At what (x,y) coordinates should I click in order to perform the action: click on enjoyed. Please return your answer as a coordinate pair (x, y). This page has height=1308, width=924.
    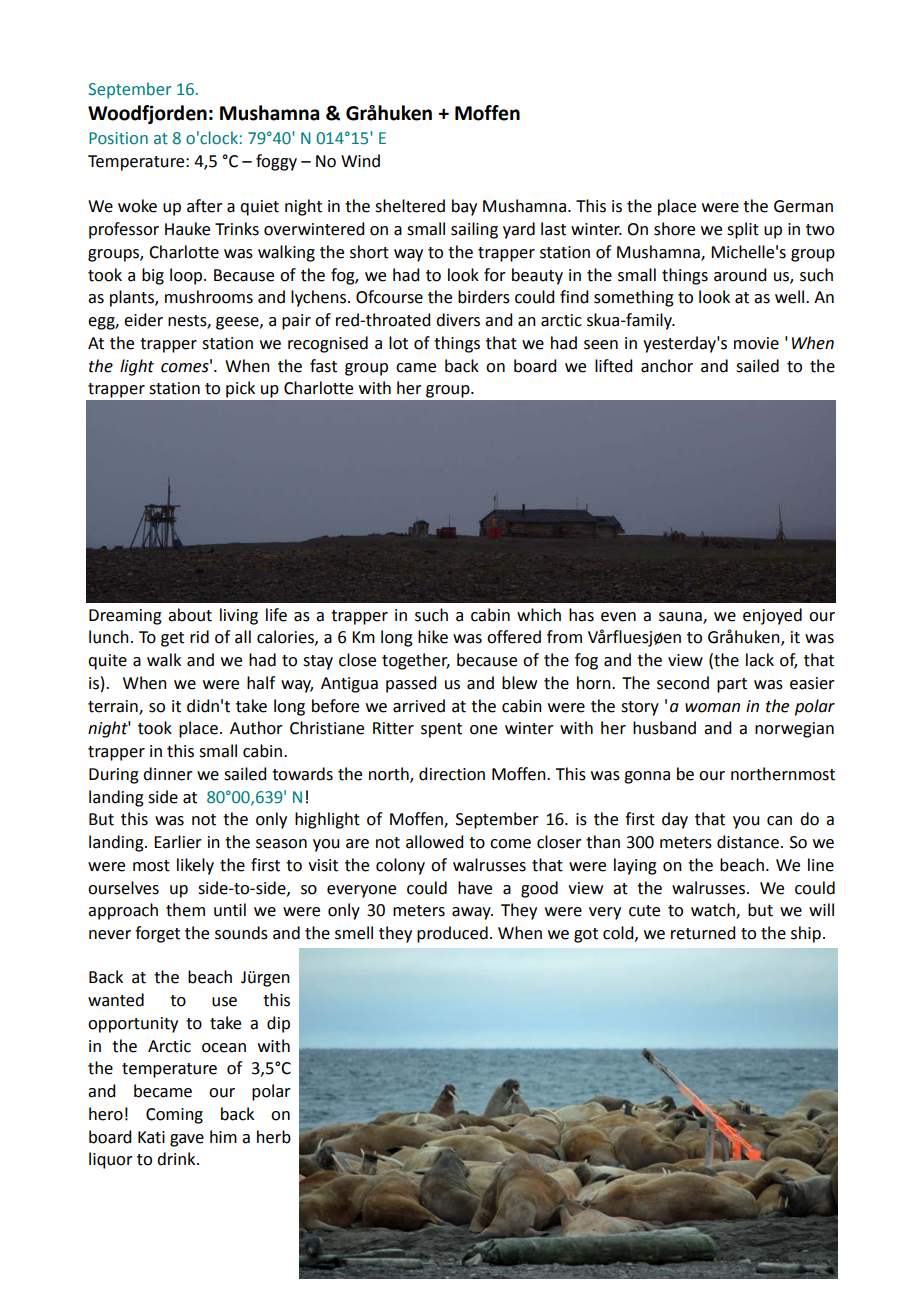
    Looking at the image, I should click on (772, 616).
